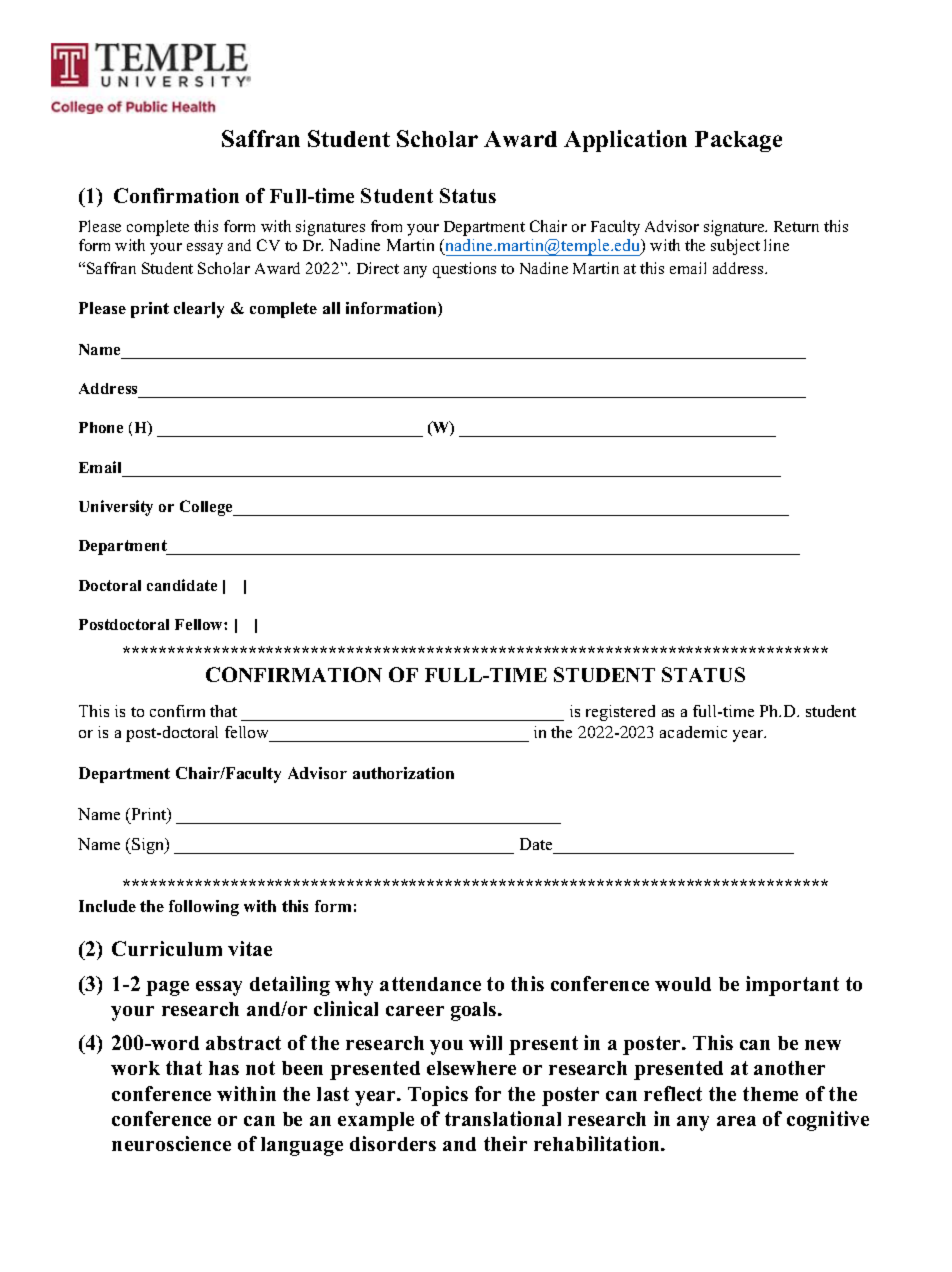 The height and width of the screenshot is (1272, 952). What do you see at coordinates (693, 732) in the screenshot?
I see `academic` at bounding box center [693, 732].
